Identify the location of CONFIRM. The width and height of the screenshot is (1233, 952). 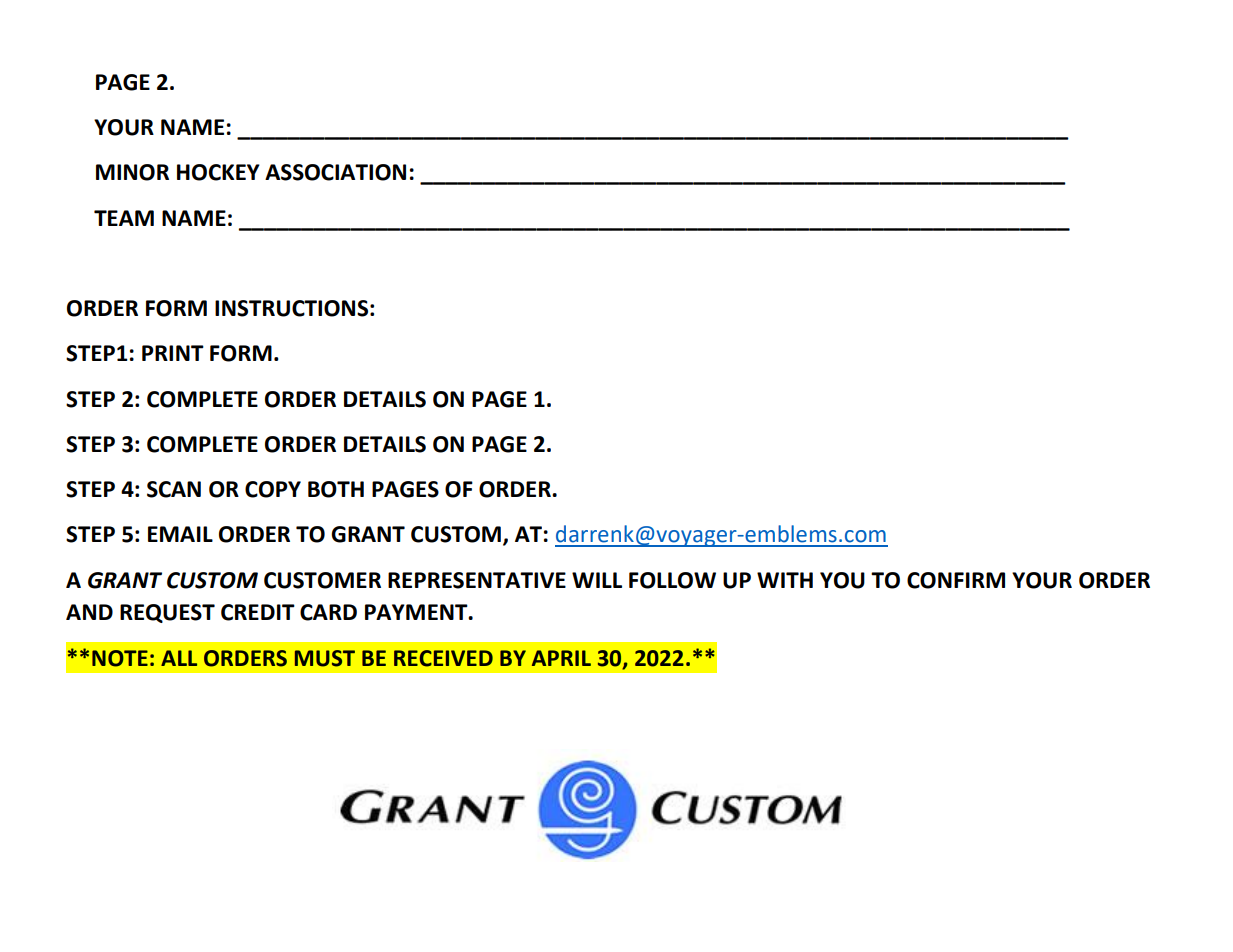
(956, 580).
